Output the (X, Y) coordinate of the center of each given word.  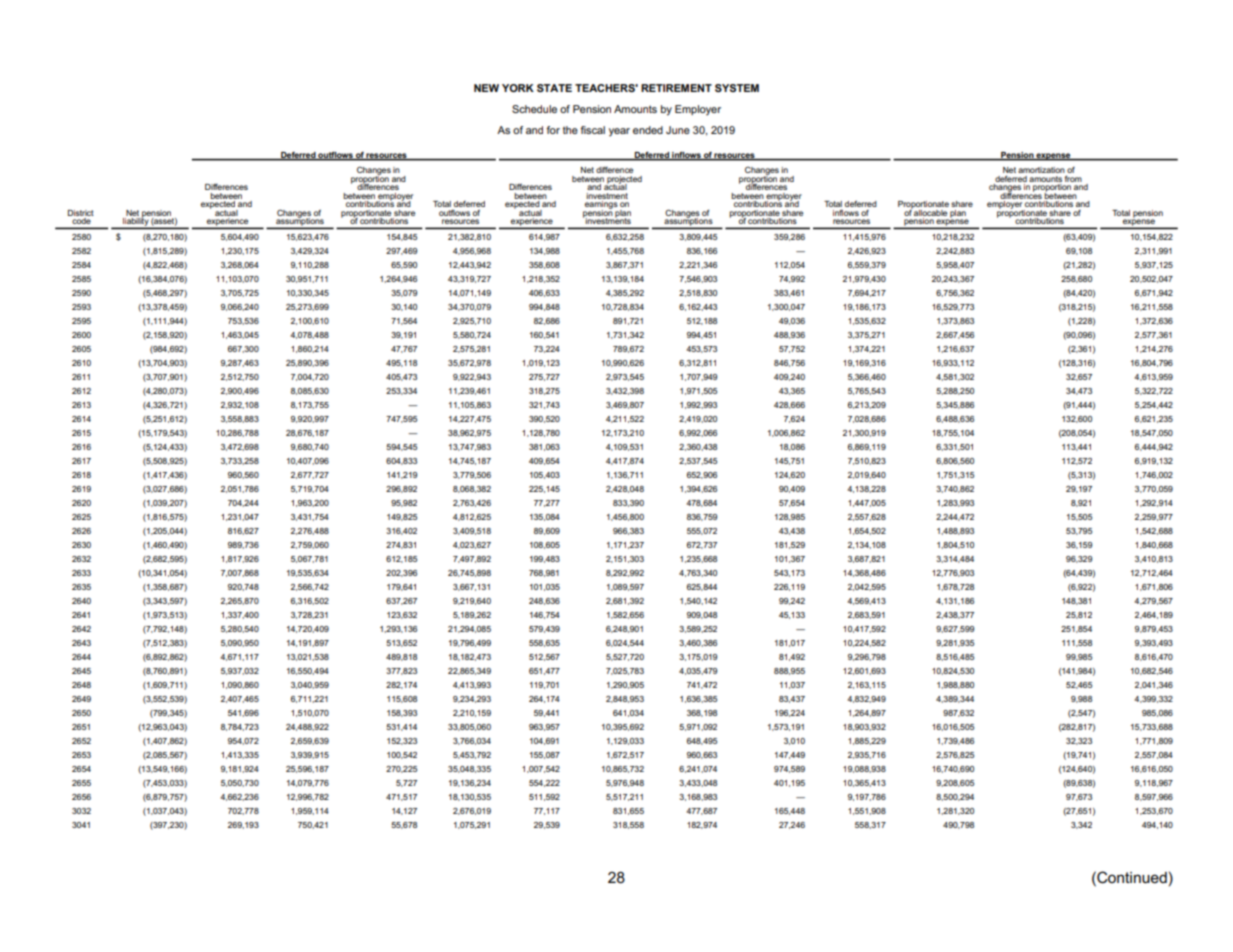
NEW (486, 88)
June (678, 130)
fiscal (592, 130)
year (619, 132)
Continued (1131, 877)
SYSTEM (737, 88)
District (81, 213)
